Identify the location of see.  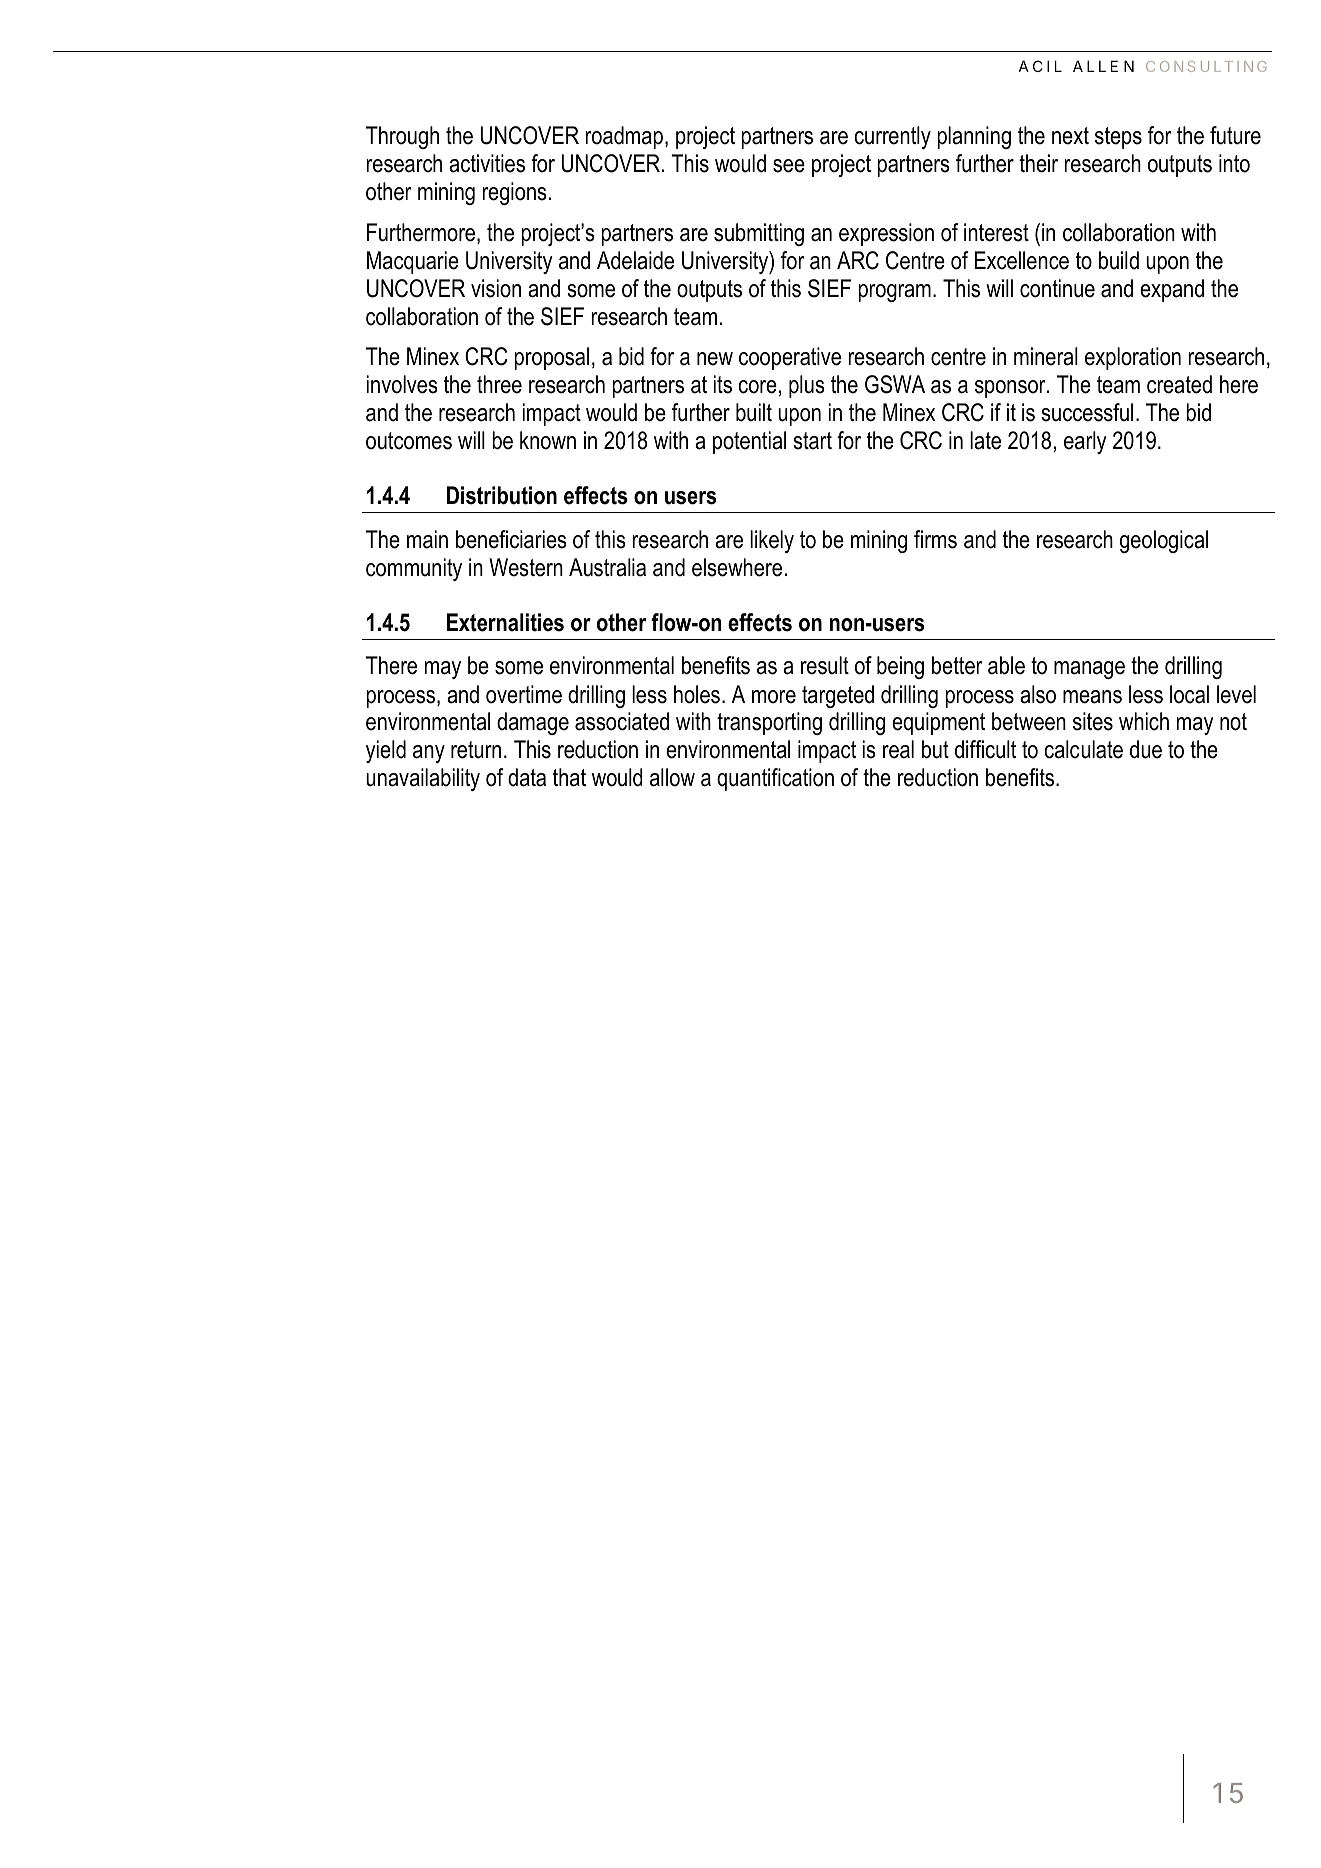
(789, 166).
